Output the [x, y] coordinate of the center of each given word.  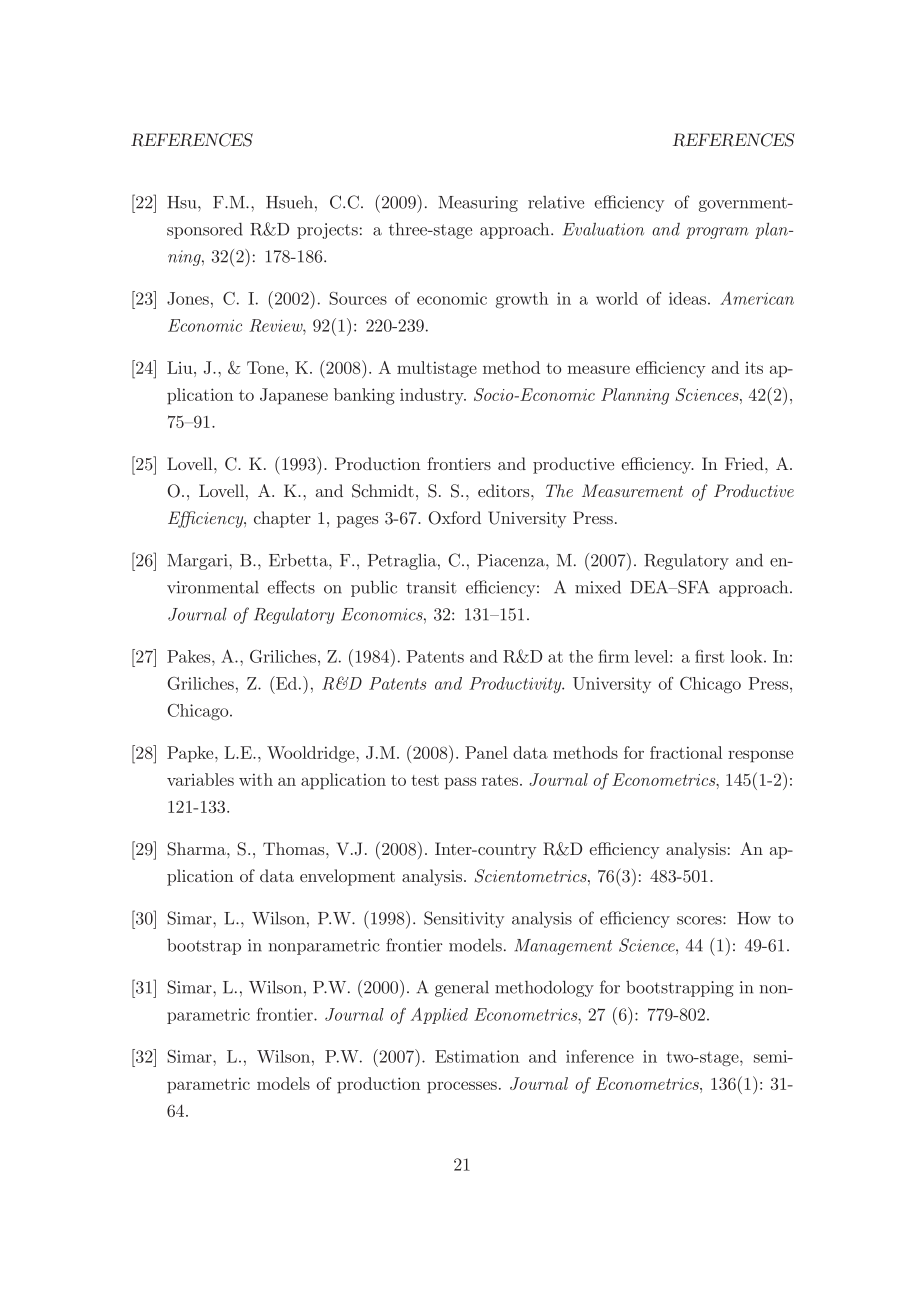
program [717, 233]
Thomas [295, 848]
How [754, 918]
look [748, 656]
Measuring [478, 204]
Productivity [516, 685]
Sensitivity [464, 919]
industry [433, 396]
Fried [745, 463]
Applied [439, 1015]
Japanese [294, 396]
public [374, 588]
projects [327, 231]
